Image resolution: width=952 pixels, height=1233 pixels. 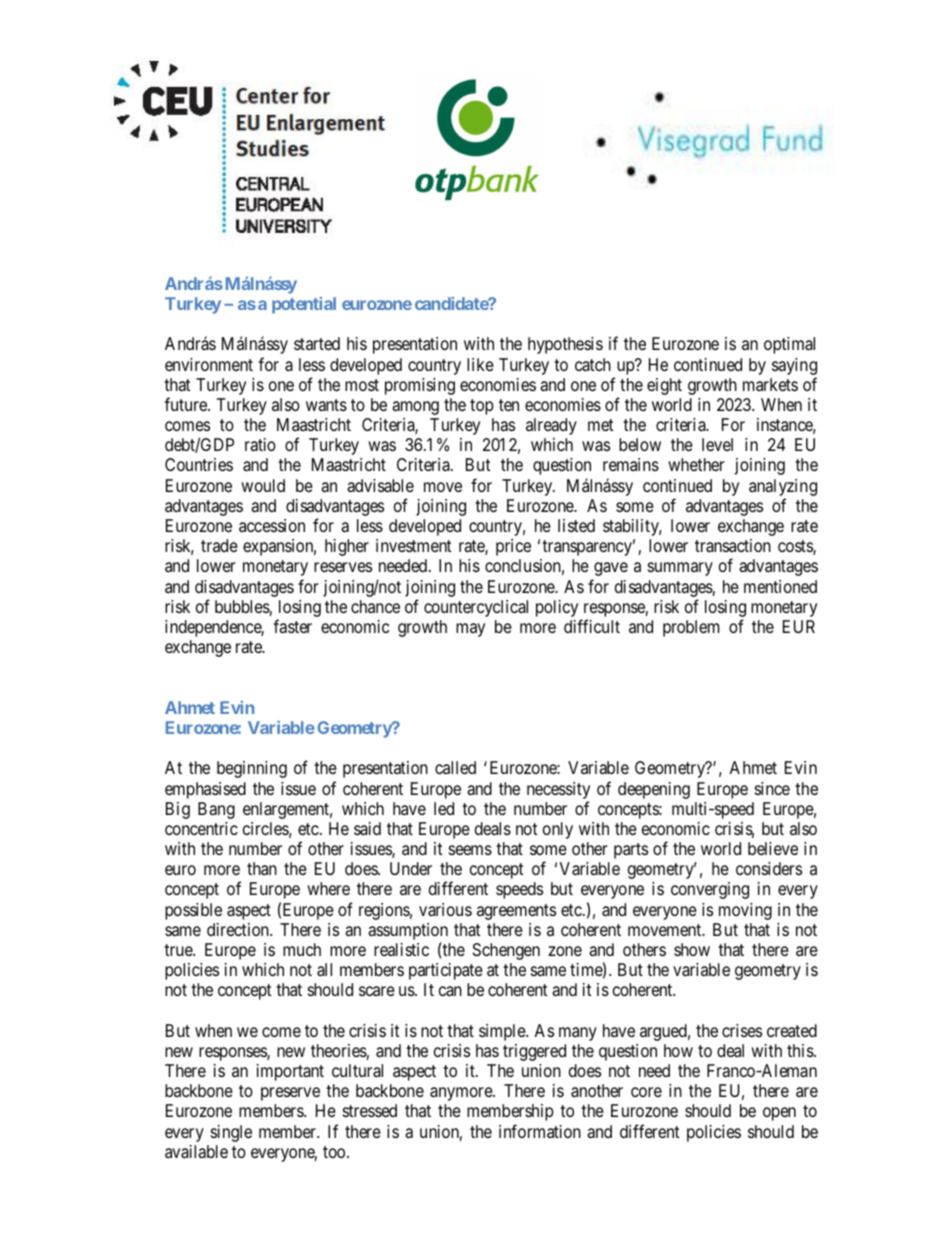 What do you see at coordinates (262, 868) in the image?
I see `than` at bounding box center [262, 868].
